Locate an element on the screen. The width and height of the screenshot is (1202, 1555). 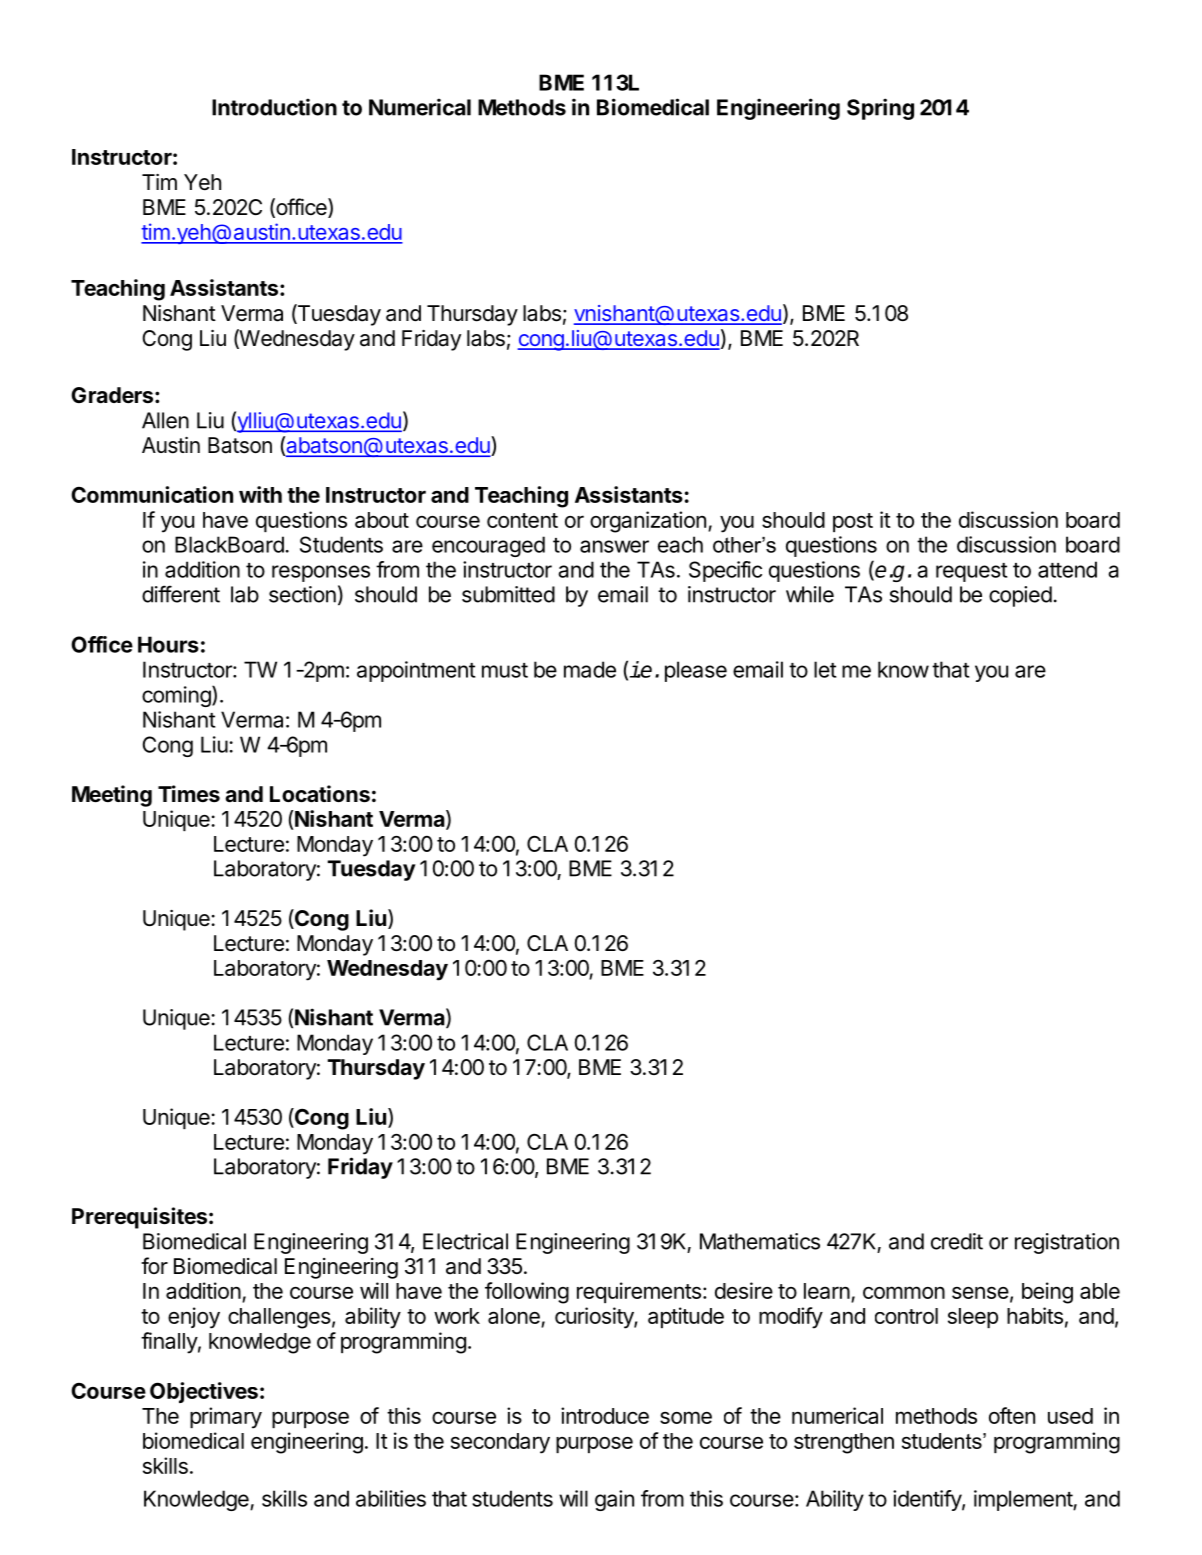
post is located at coordinates (853, 522).
